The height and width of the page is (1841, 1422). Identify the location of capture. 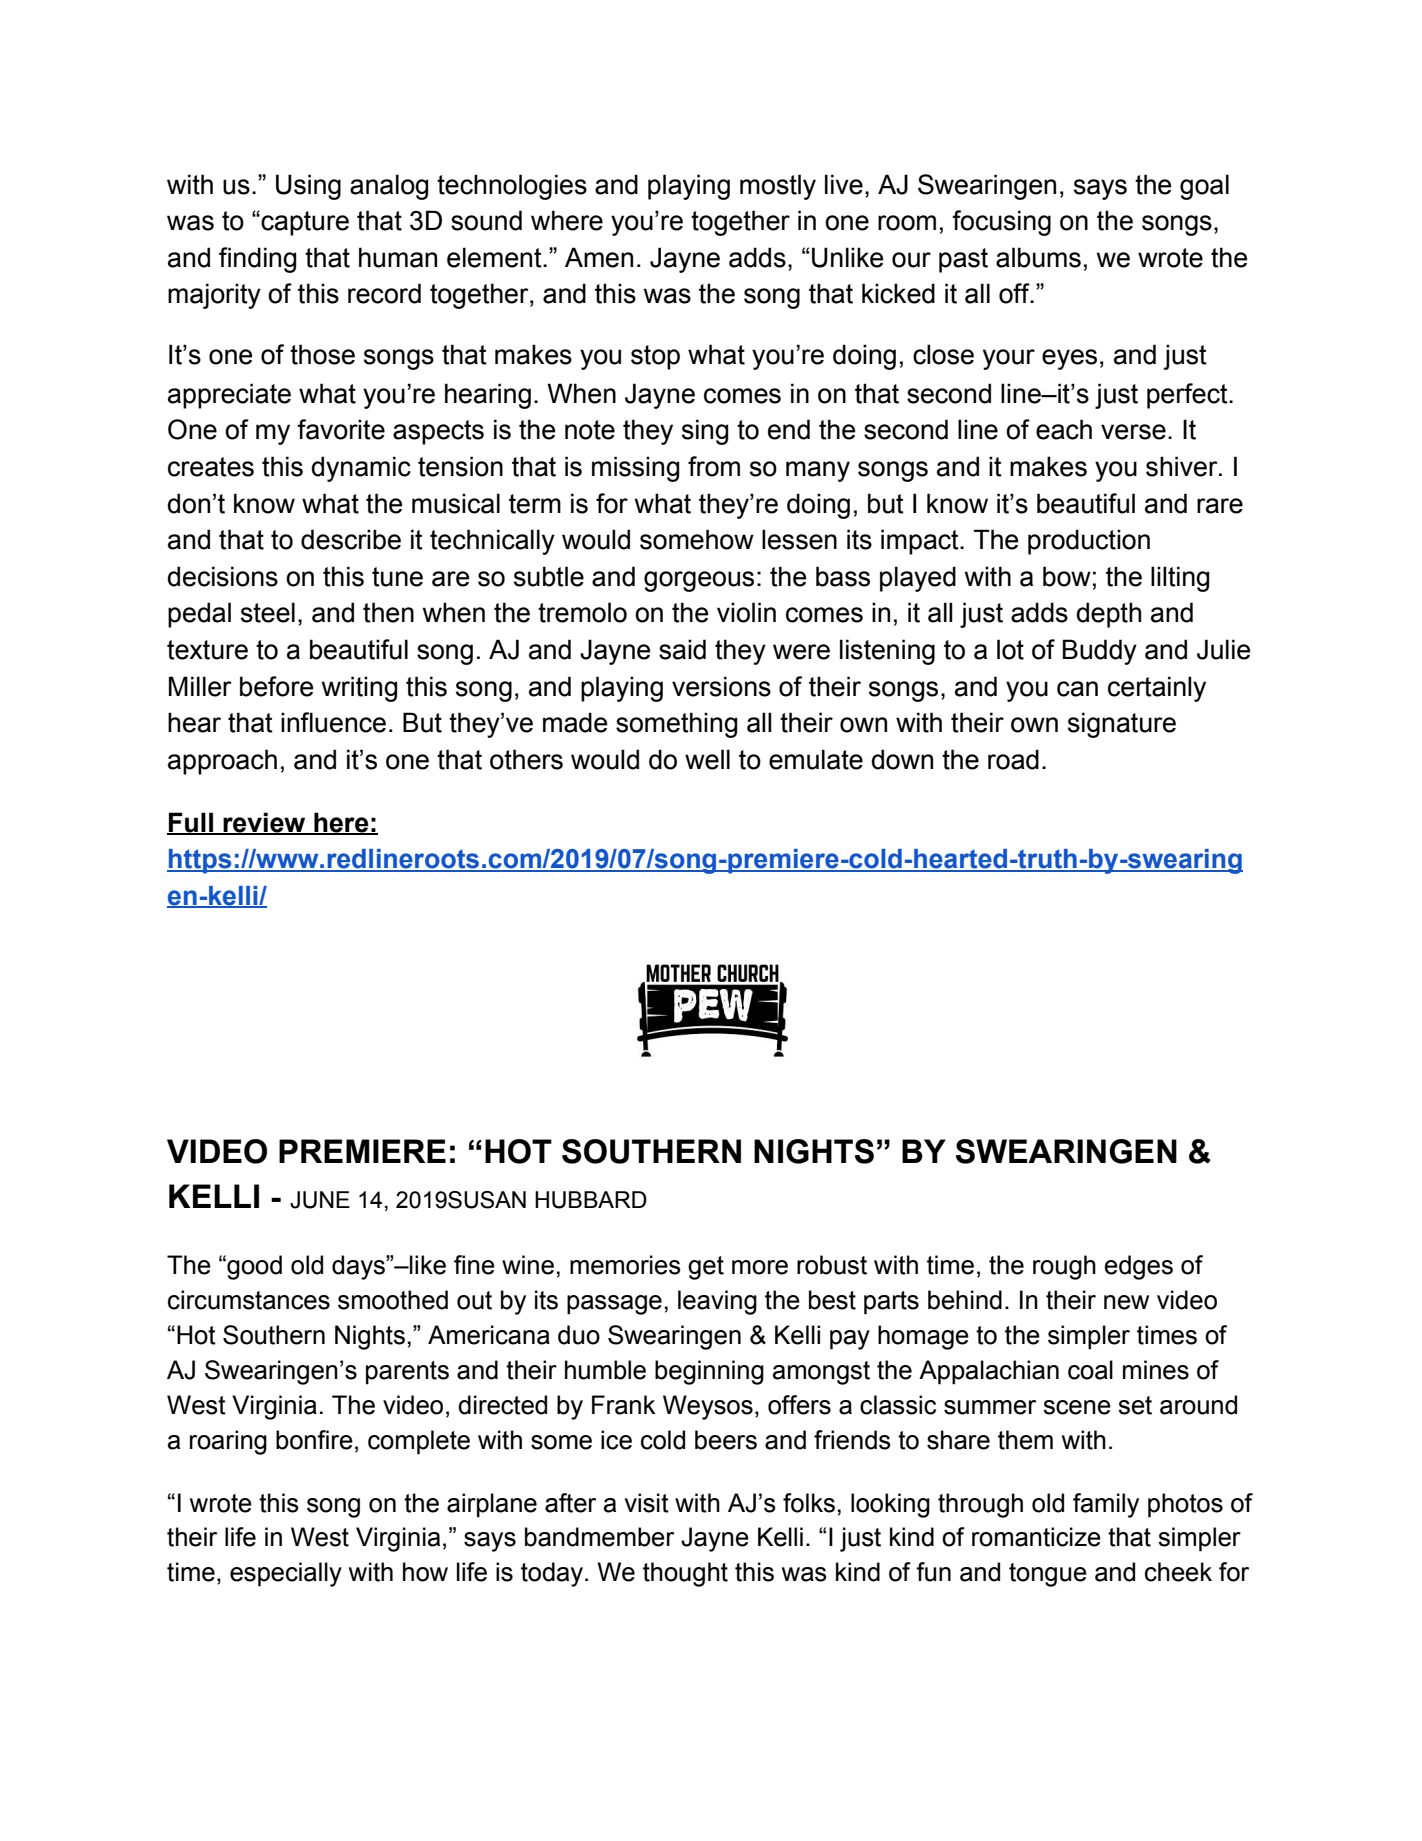
(304, 223).
